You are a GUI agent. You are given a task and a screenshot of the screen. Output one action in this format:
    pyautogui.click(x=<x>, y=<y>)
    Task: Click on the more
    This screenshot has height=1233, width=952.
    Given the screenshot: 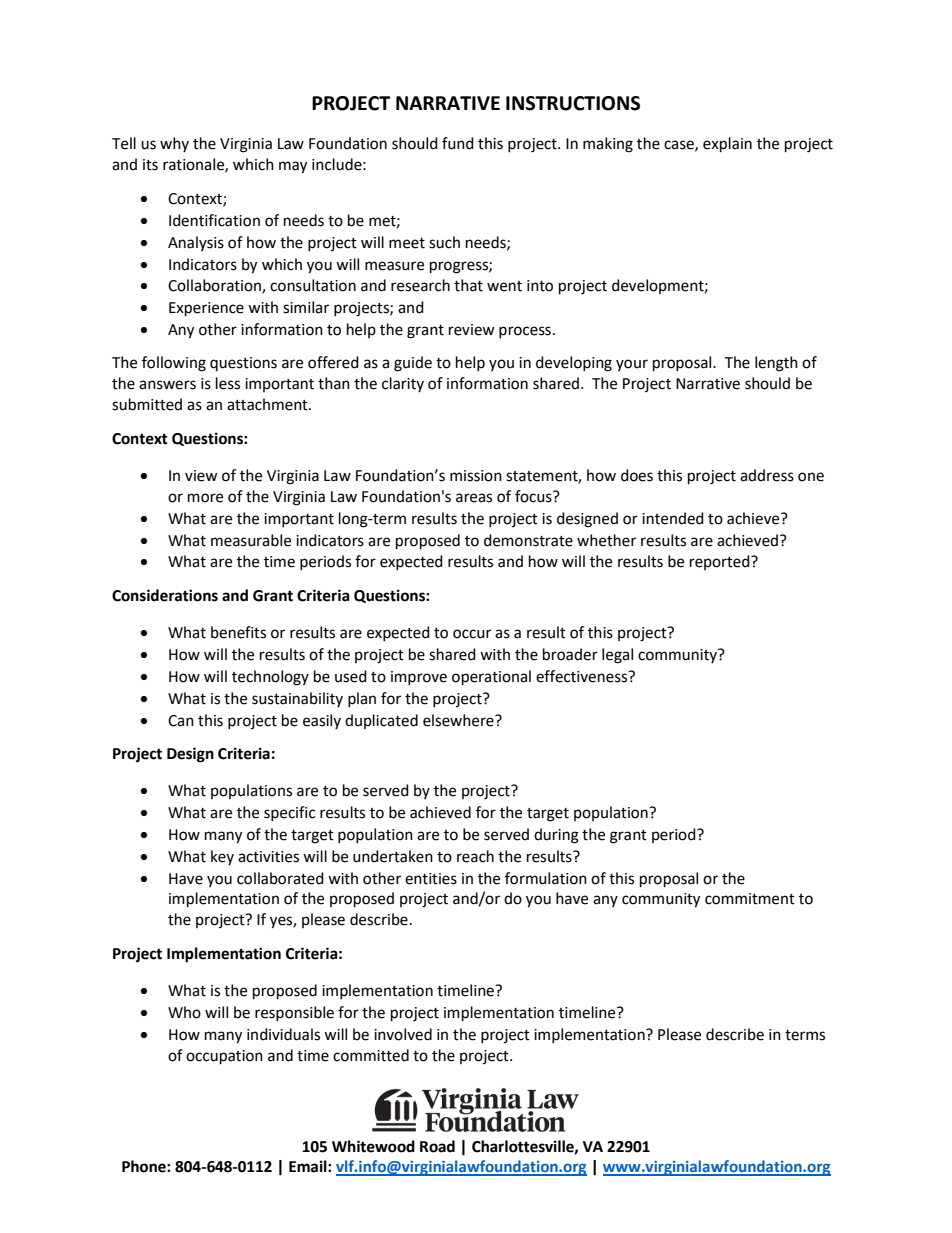 What is the action you would take?
    pyautogui.click(x=205, y=498)
